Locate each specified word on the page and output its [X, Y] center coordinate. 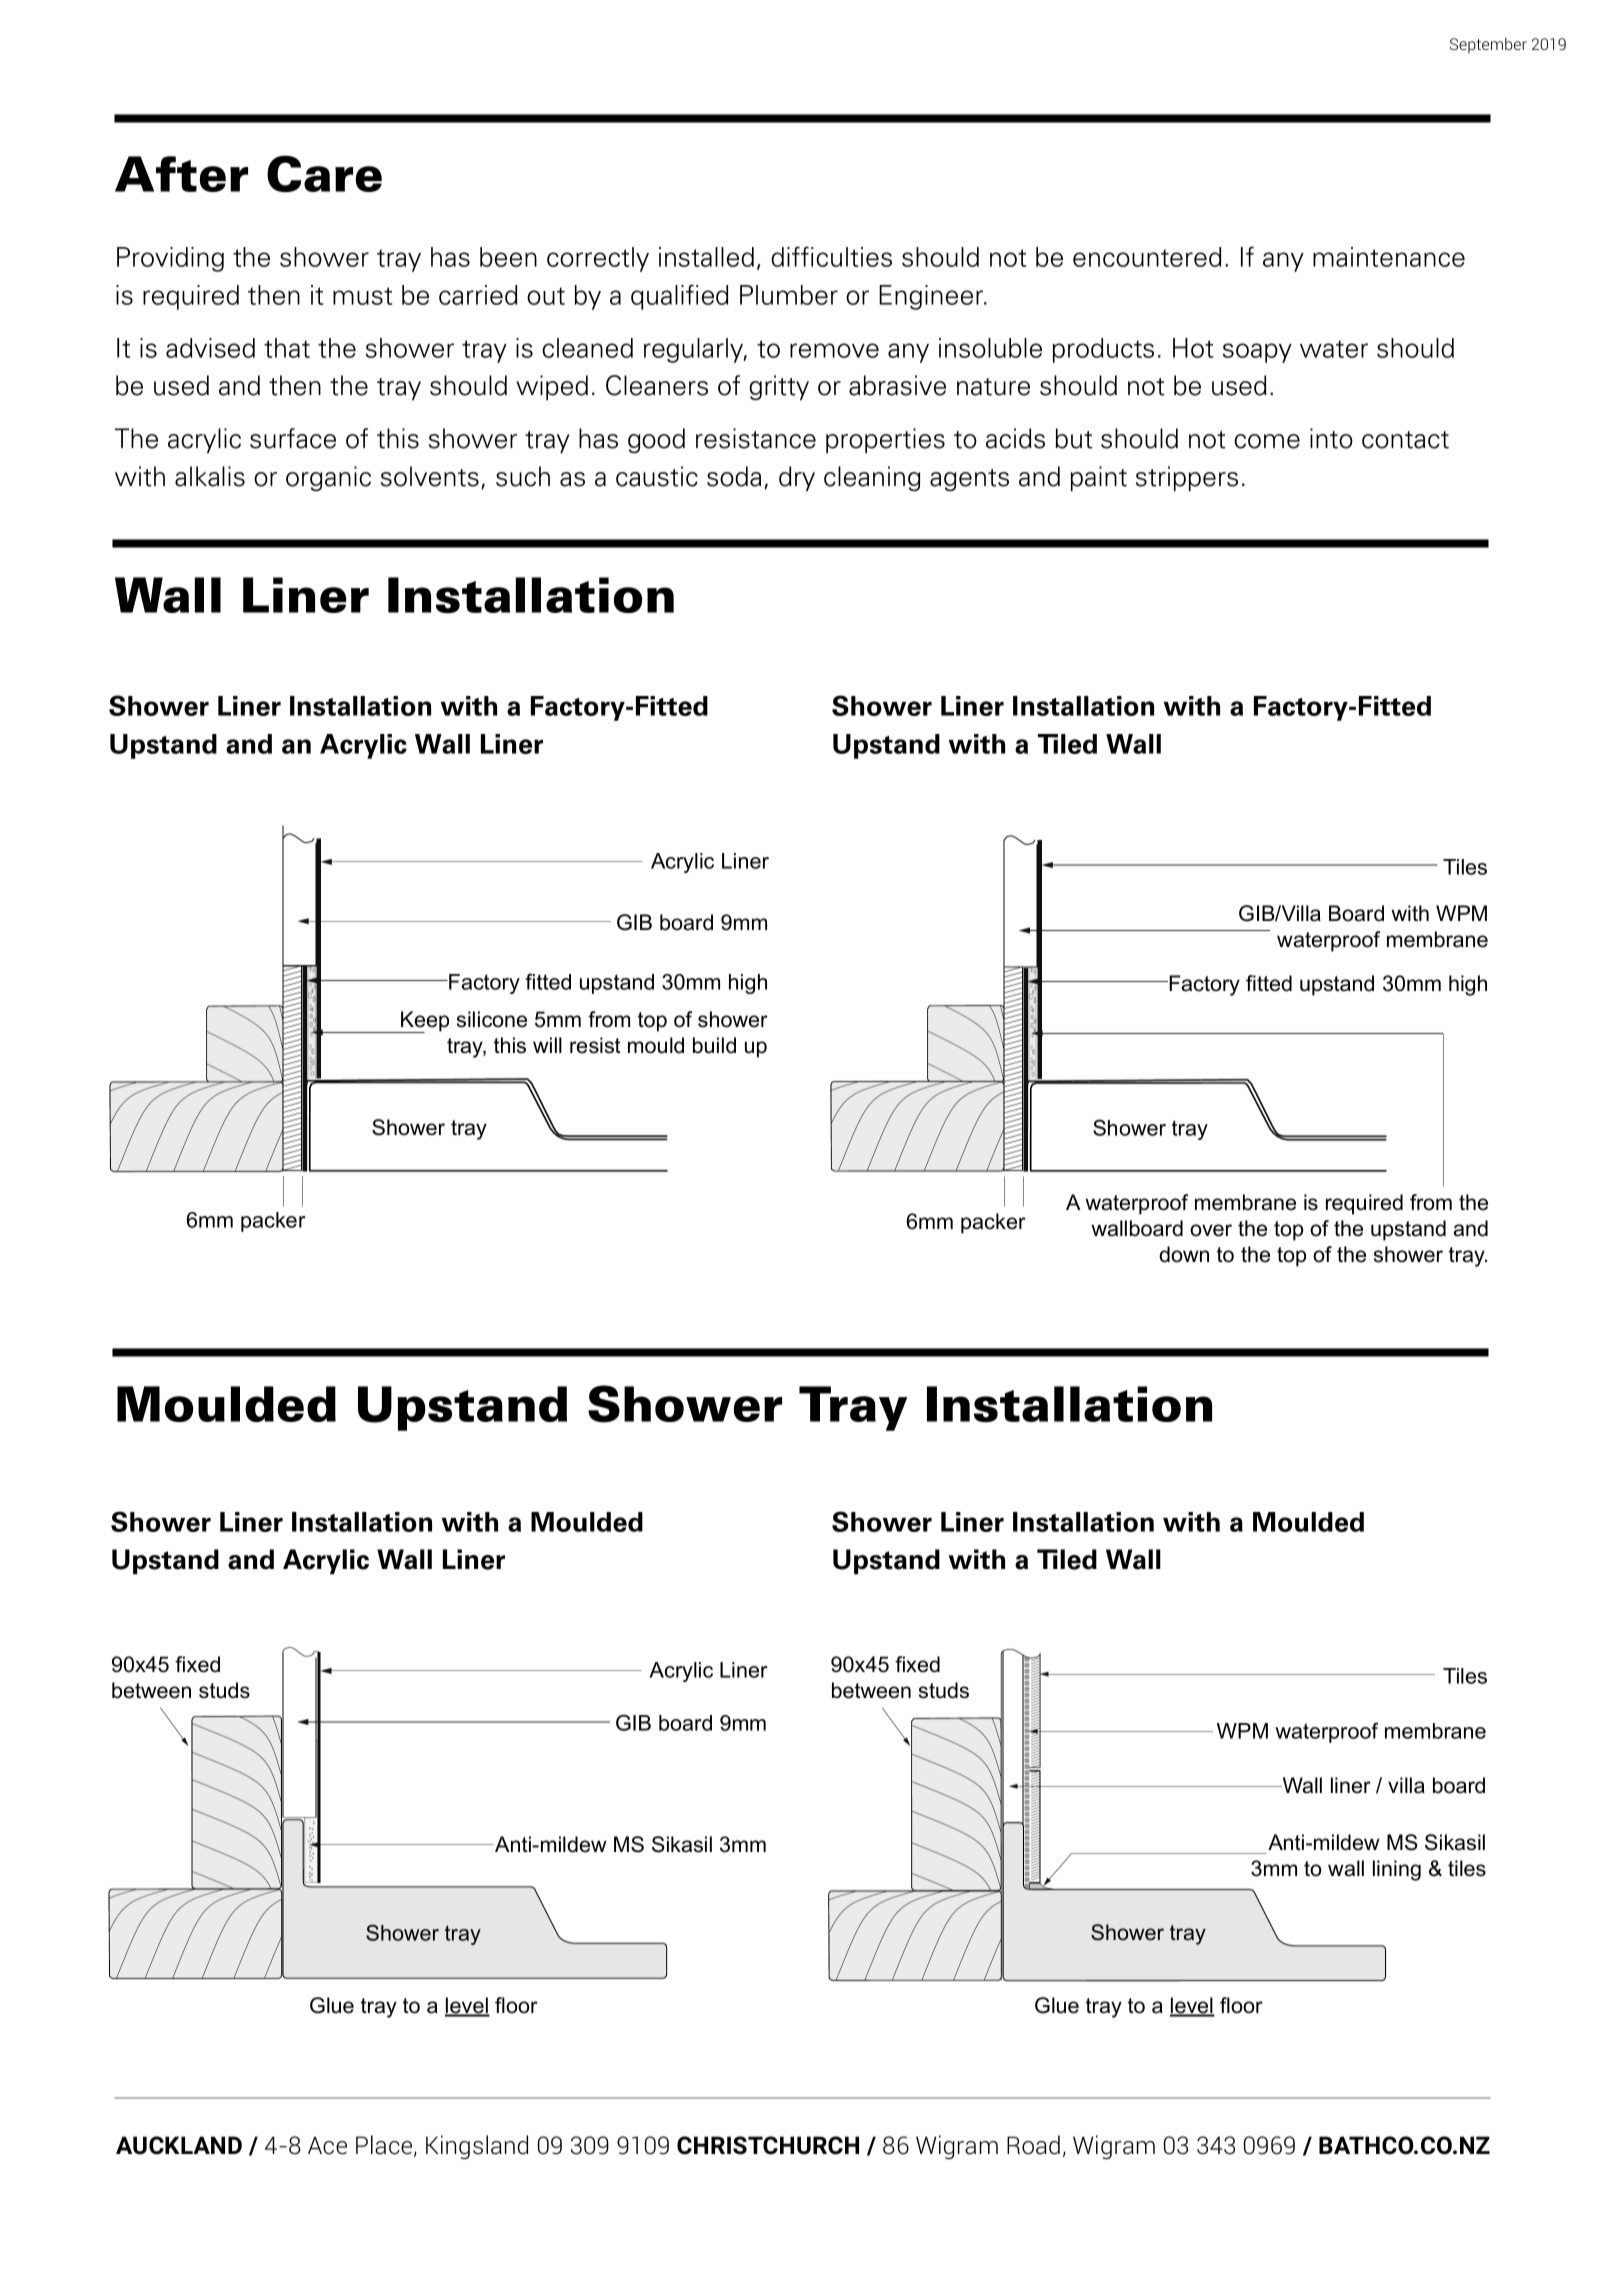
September [1488, 45]
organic [328, 478]
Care [324, 173]
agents [969, 480]
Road [1033, 2145]
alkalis [210, 476]
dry [797, 478]
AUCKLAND [179, 2145]
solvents [430, 476]
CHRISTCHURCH [768, 2145]
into [1331, 438]
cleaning [872, 478]
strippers [1187, 478]
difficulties [831, 256]
